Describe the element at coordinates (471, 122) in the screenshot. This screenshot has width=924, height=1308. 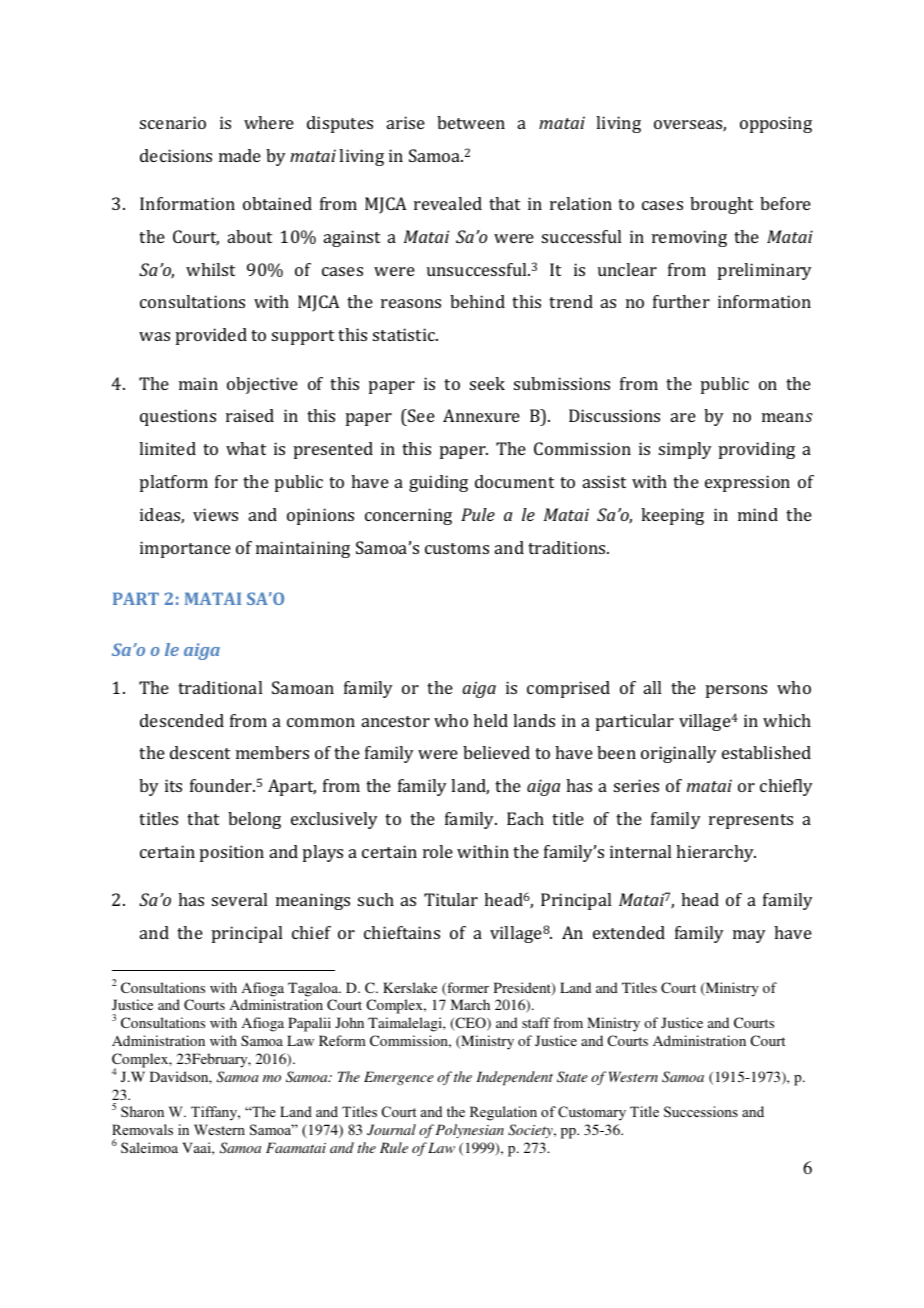
I see `between` at that location.
